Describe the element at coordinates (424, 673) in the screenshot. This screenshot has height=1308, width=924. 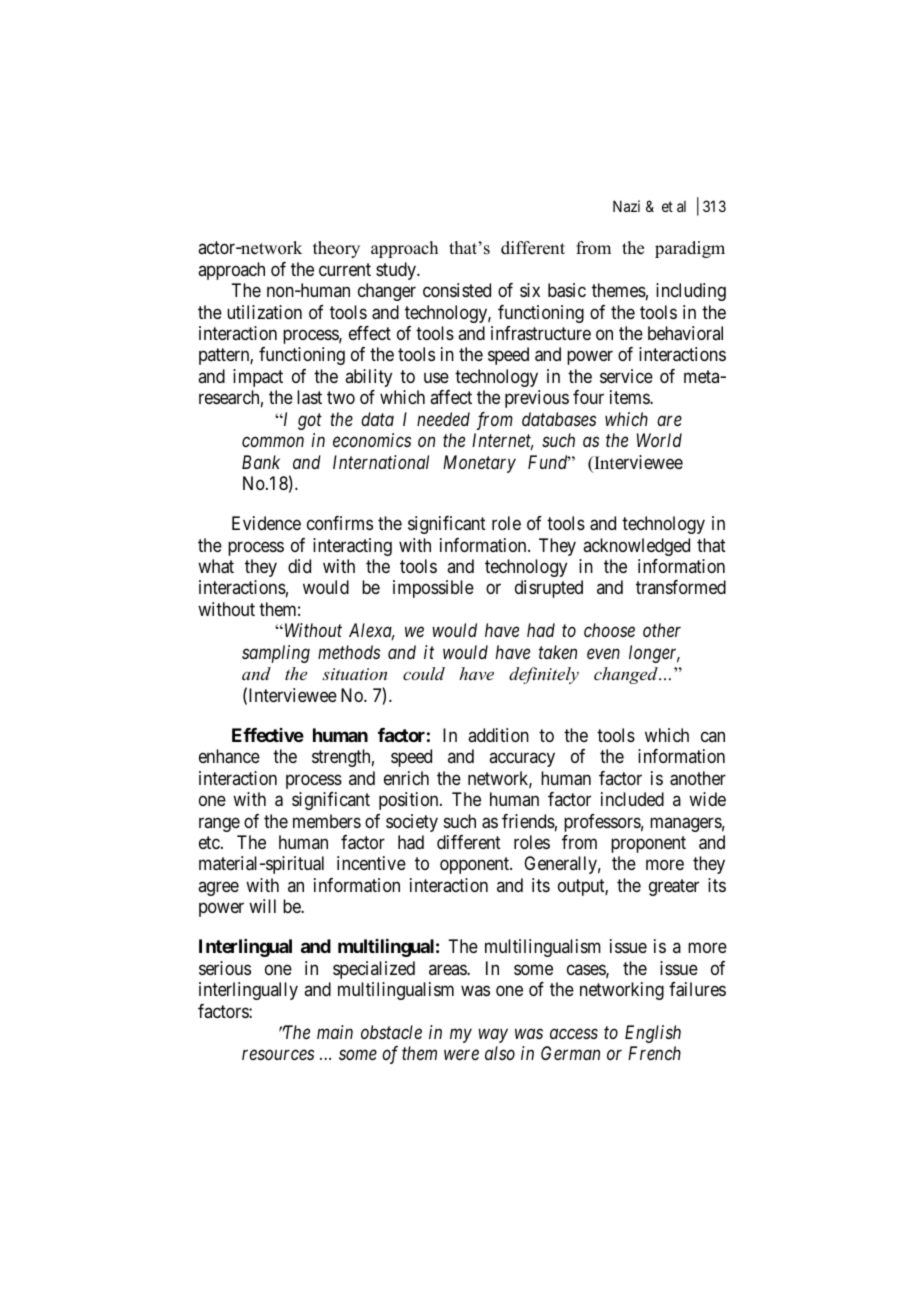
I see `could` at that location.
